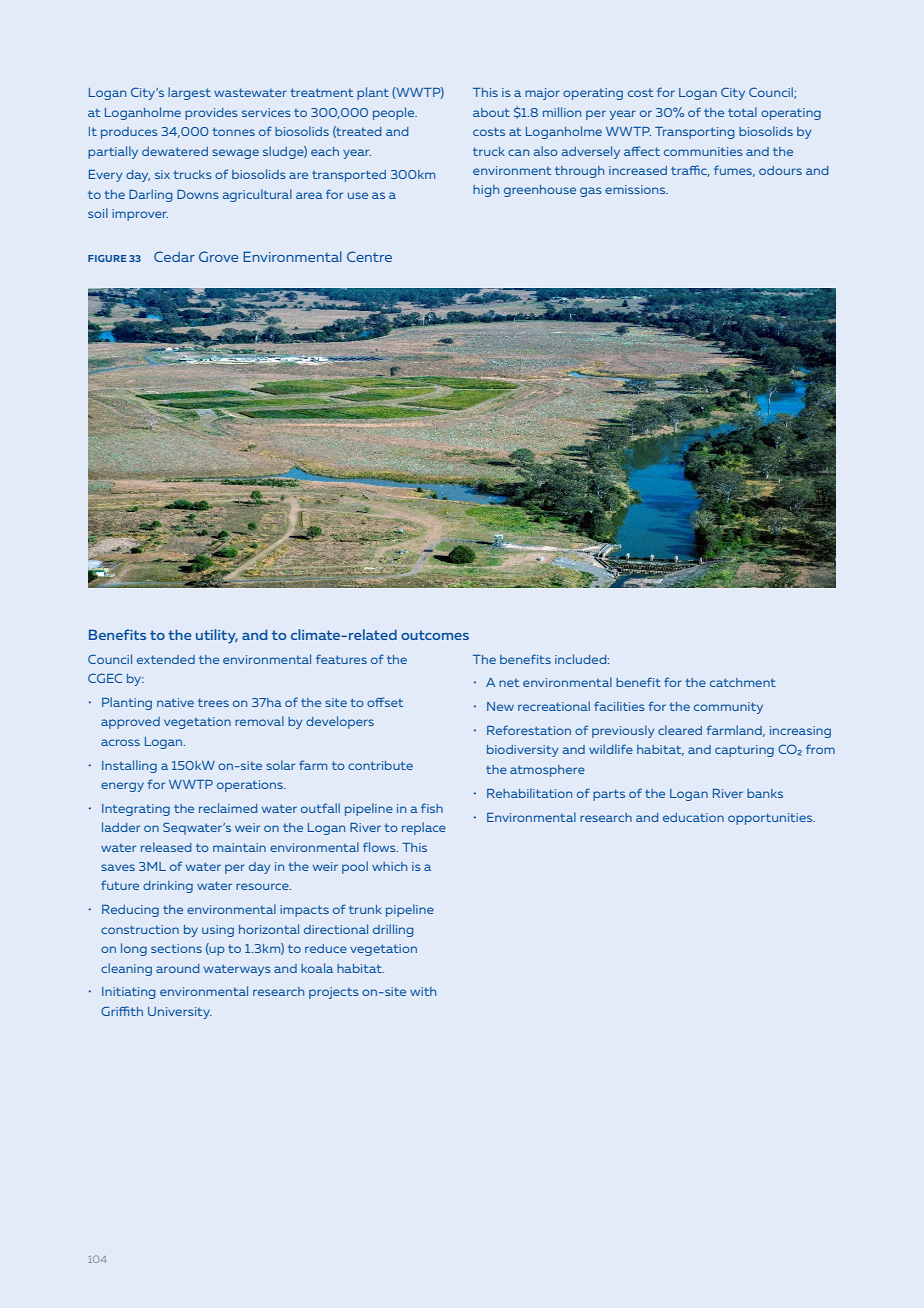 This screenshot has width=924, height=1308. What do you see at coordinates (423, 991) in the screenshot?
I see `with` at bounding box center [423, 991].
